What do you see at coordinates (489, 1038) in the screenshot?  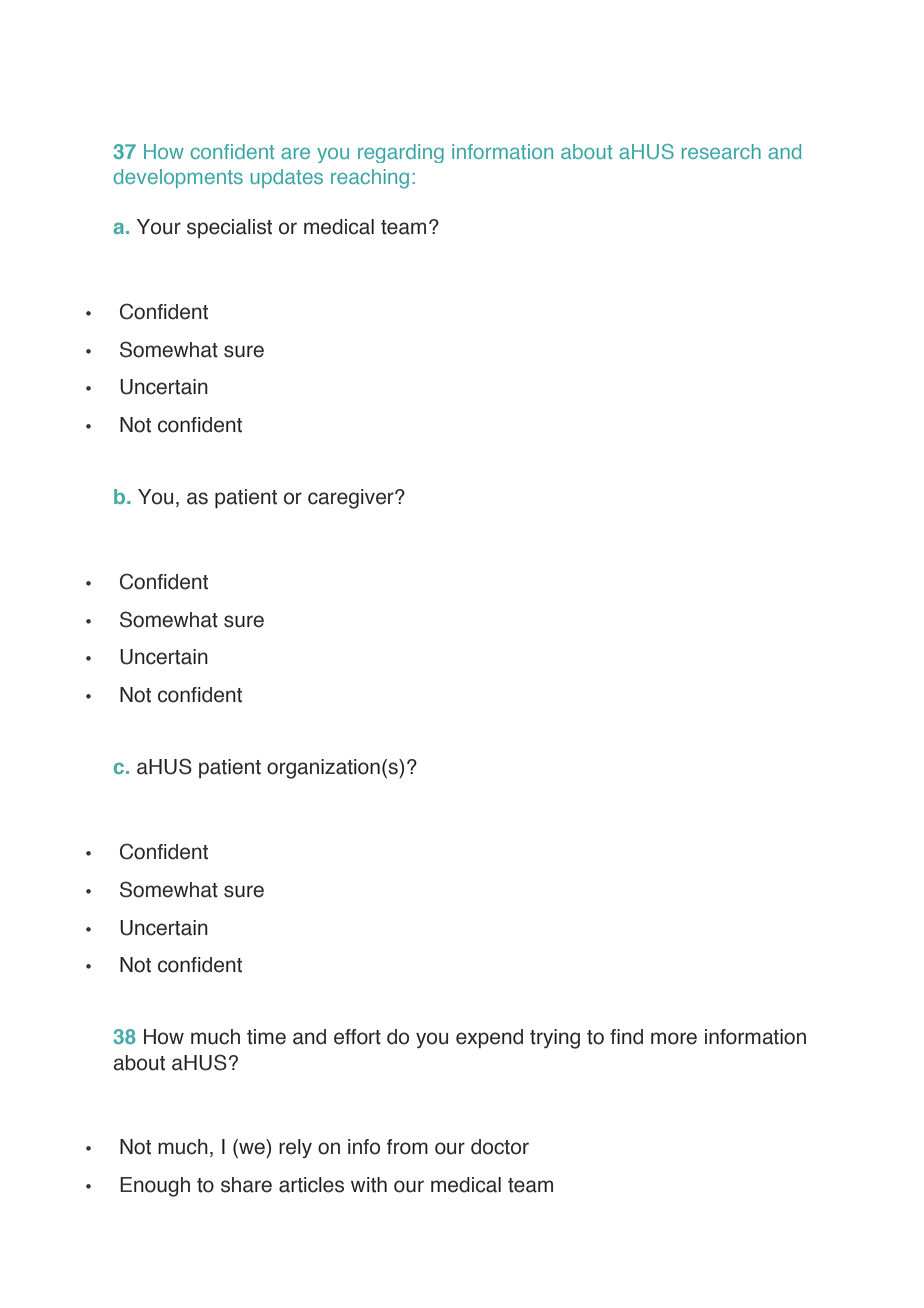 I see `expend` at bounding box center [489, 1038].
